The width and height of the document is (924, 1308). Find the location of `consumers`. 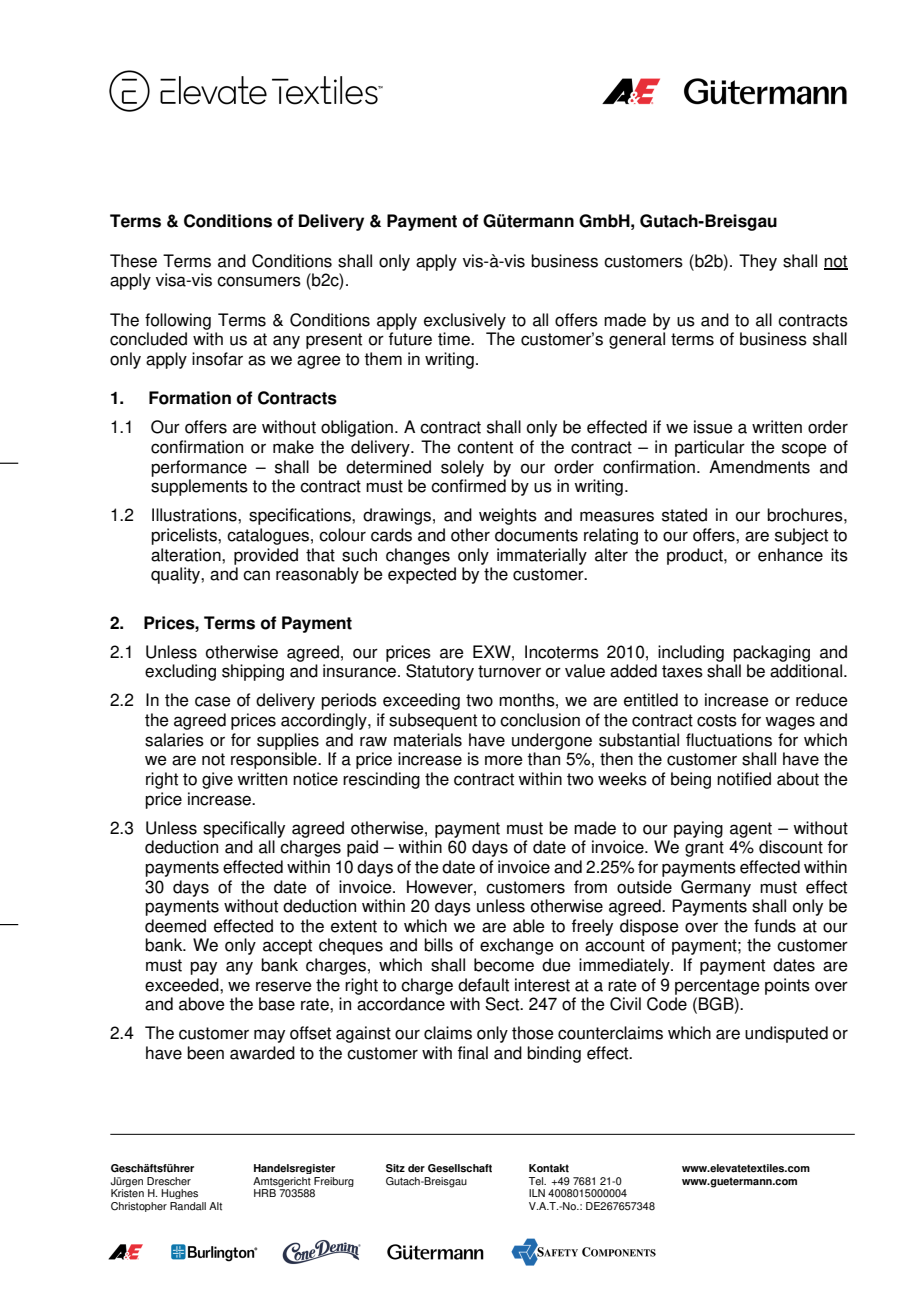

consumers is located at coordinates (259, 281).
